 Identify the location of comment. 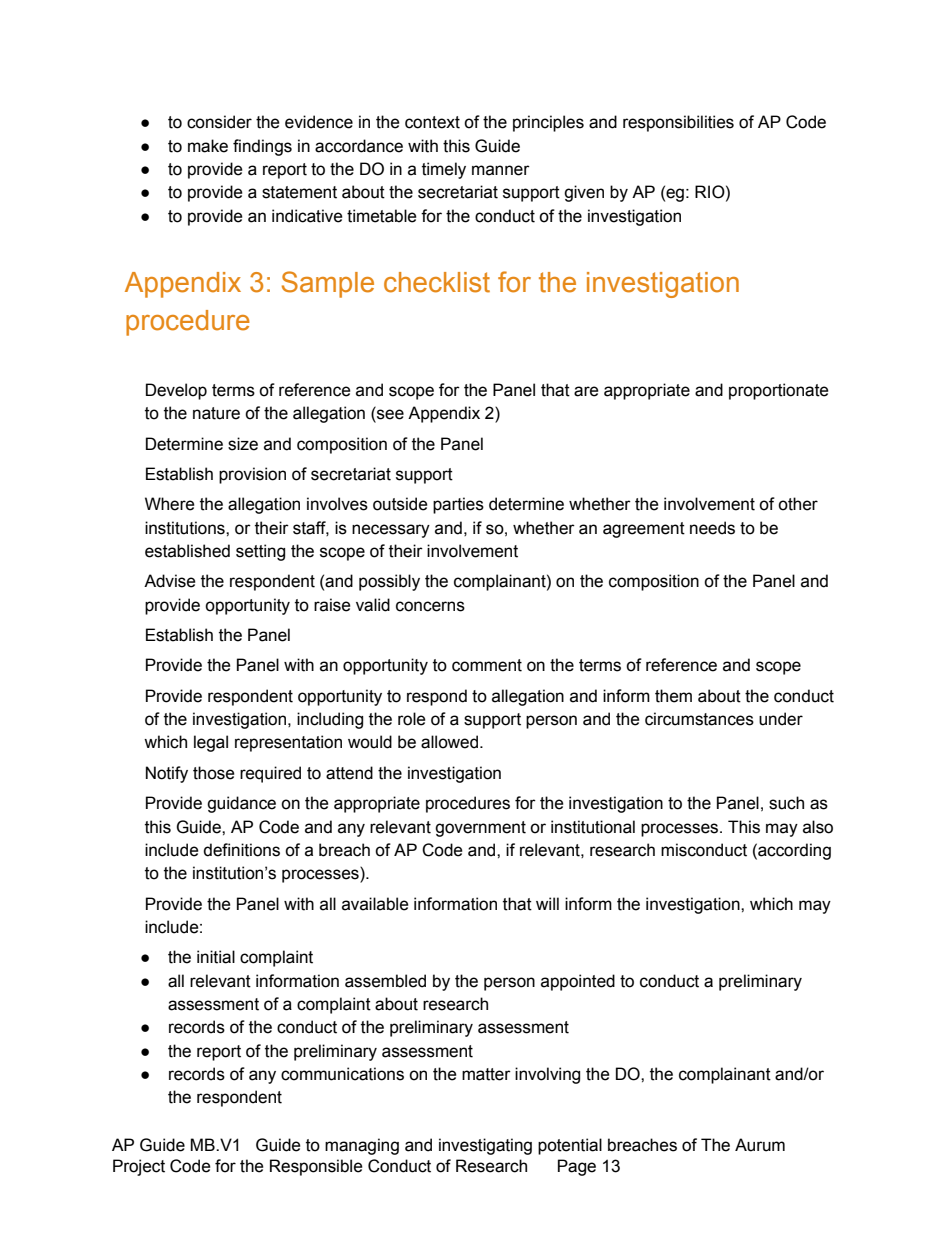
(487, 665).
